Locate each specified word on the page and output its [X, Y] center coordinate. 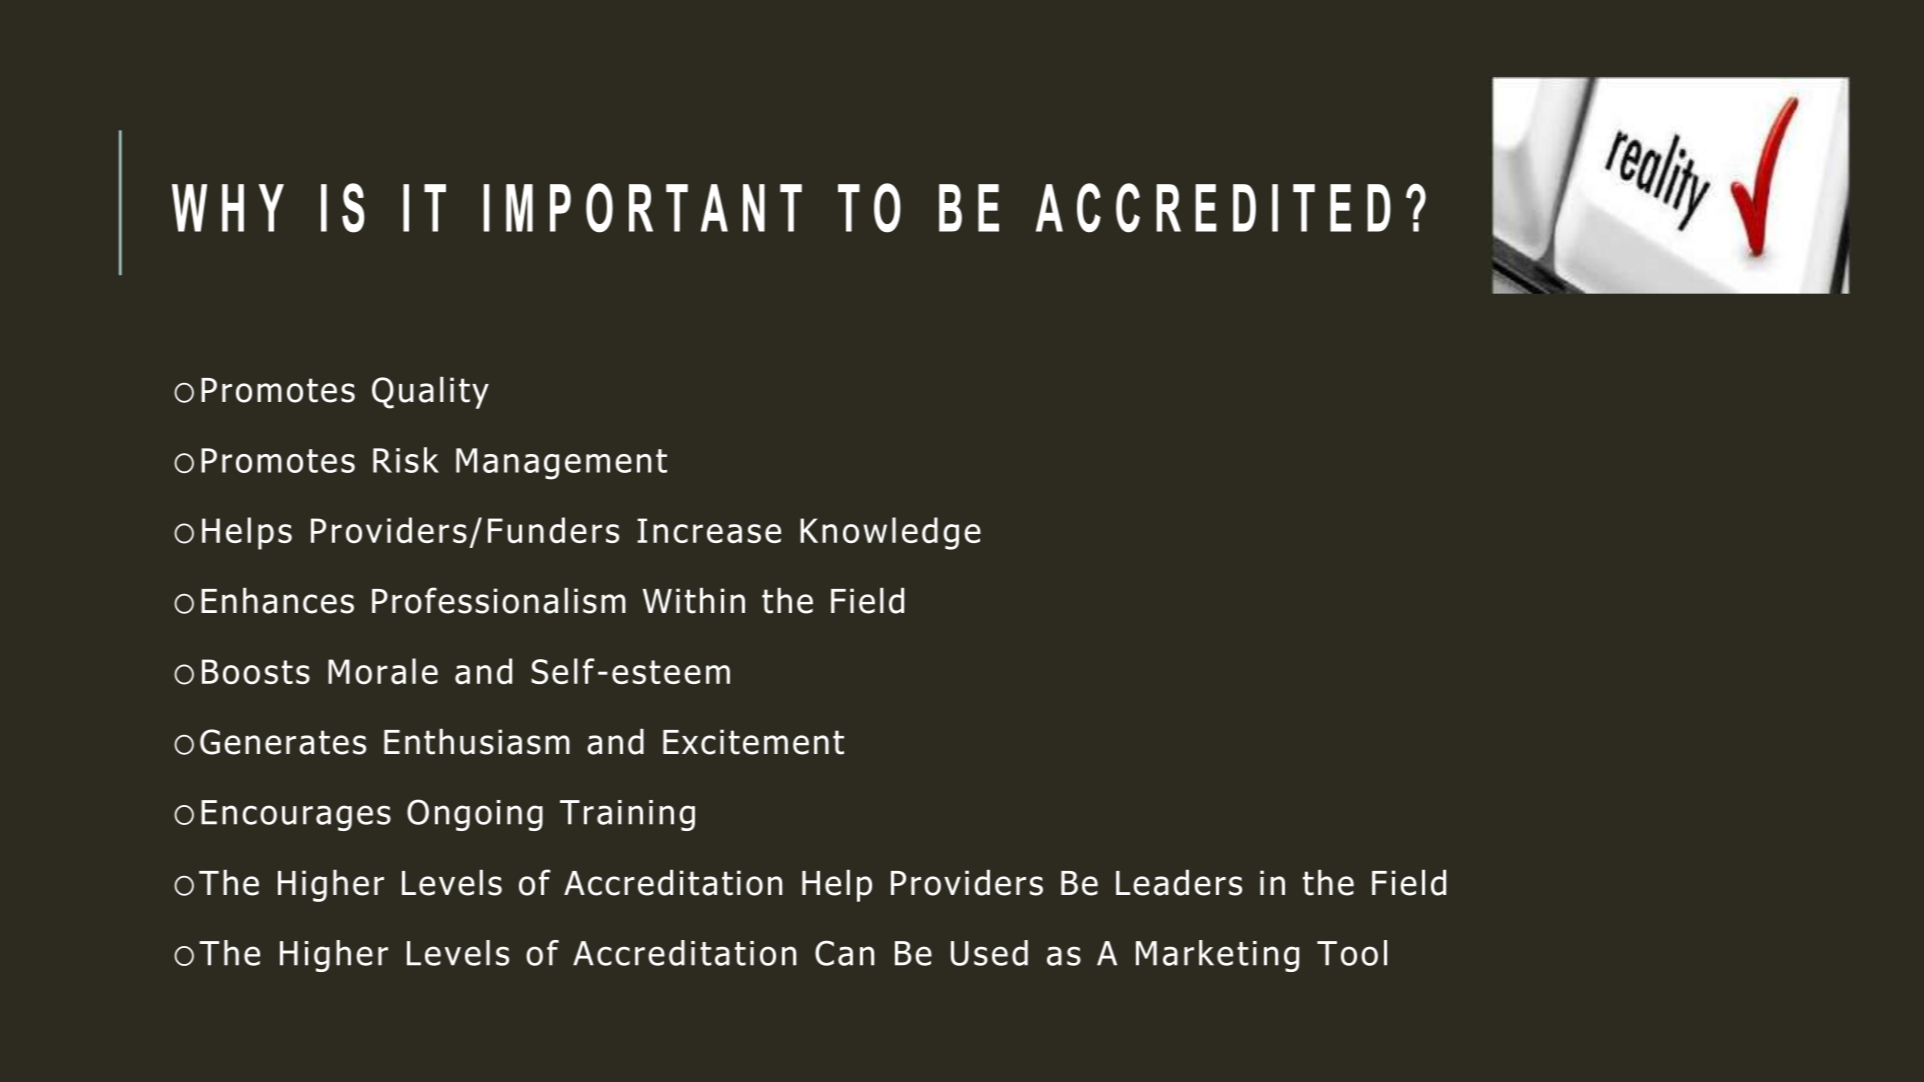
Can [844, 953]
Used [989, 953]
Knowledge [890, 533]
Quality [430, 393]
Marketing [1217, 956]
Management [561, 464]
